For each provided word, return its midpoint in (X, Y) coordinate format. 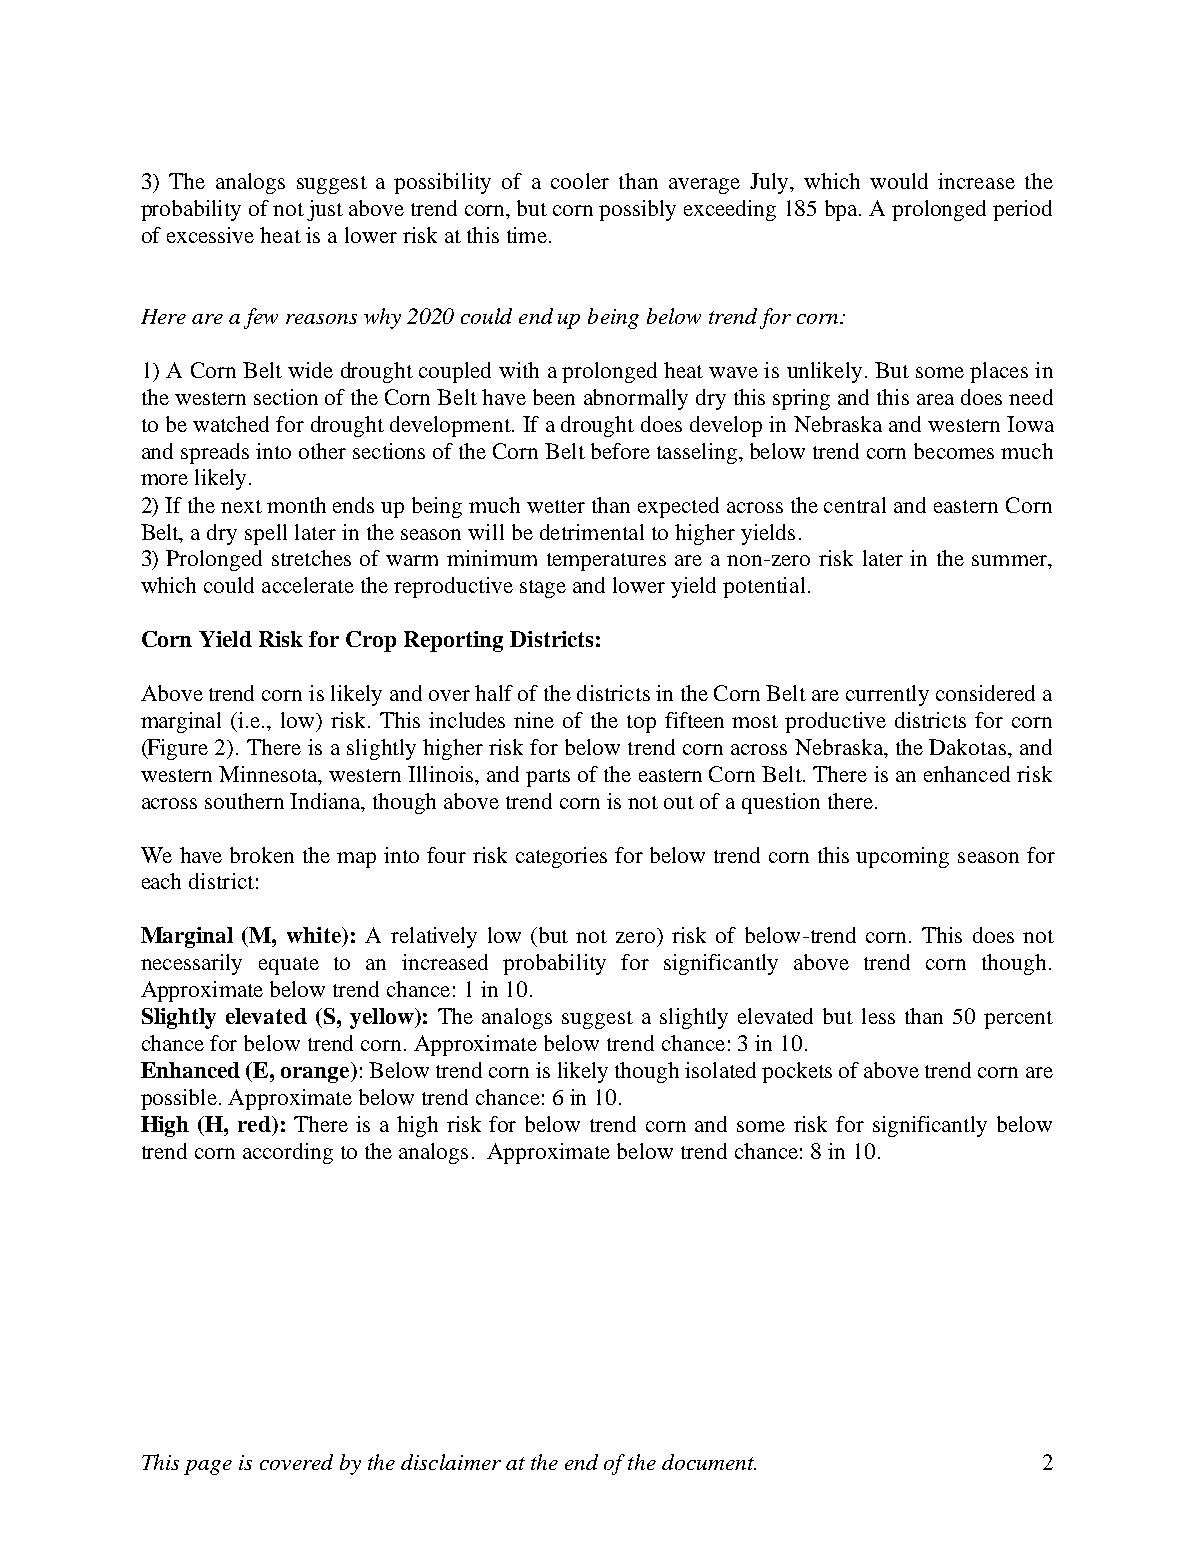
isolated (720, 1070)
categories (561, 857)
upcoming (902, 857)
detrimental (592, 532)
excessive (210, 235)
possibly (637, 210)
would (899, 181)
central (855, 505)
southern (244, 801)
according (288, 1153)
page (208, 1467)
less (878, 1016)
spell (266, 534)
